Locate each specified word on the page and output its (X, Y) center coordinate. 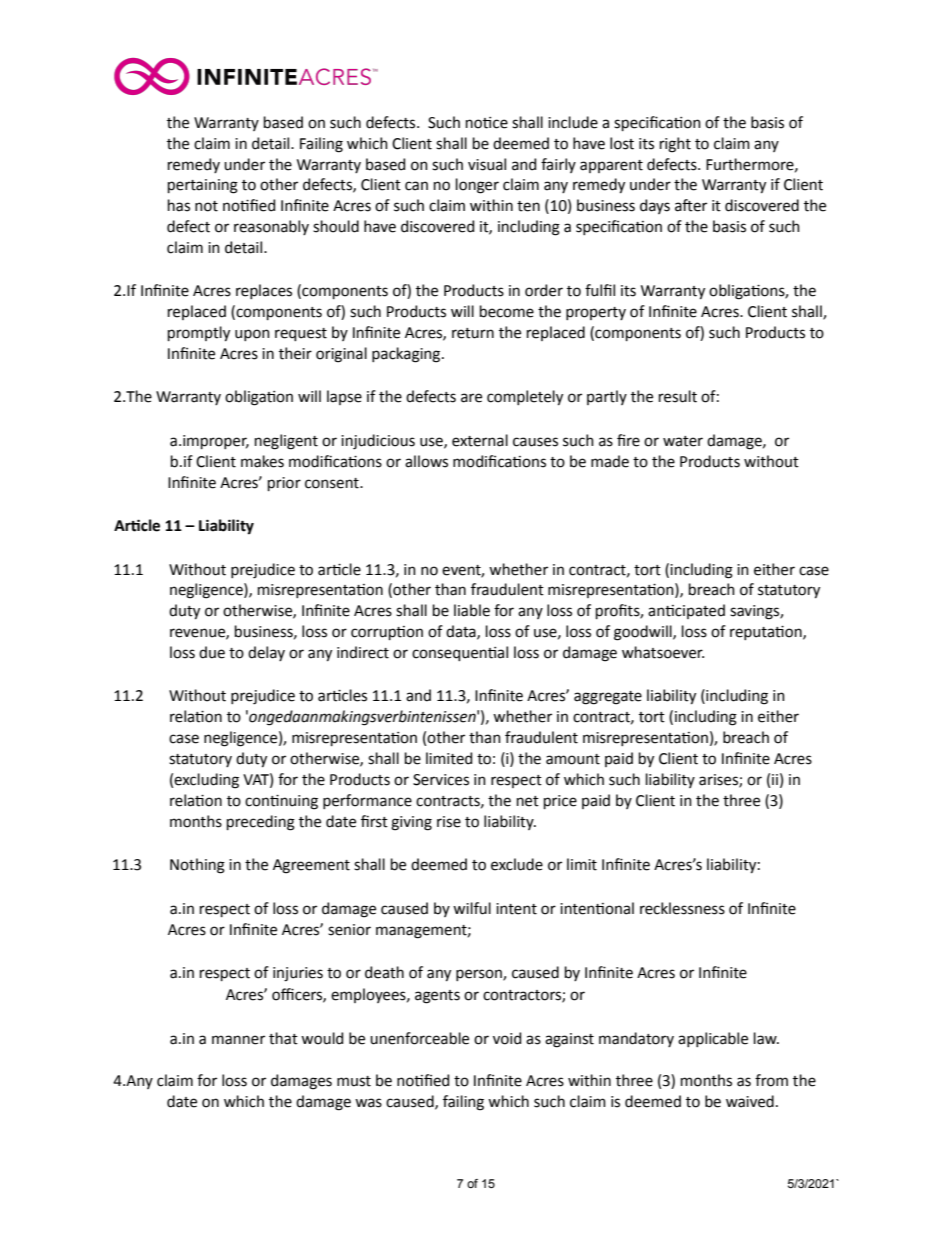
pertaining (203, 186)
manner (238, 1040)
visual (487, 164)
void (507, 1038)
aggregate (608, 698)
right (675, 145)
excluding (206, 781)
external (480, 440)
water (683, 441)
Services (441, 780)
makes (262, 461)
